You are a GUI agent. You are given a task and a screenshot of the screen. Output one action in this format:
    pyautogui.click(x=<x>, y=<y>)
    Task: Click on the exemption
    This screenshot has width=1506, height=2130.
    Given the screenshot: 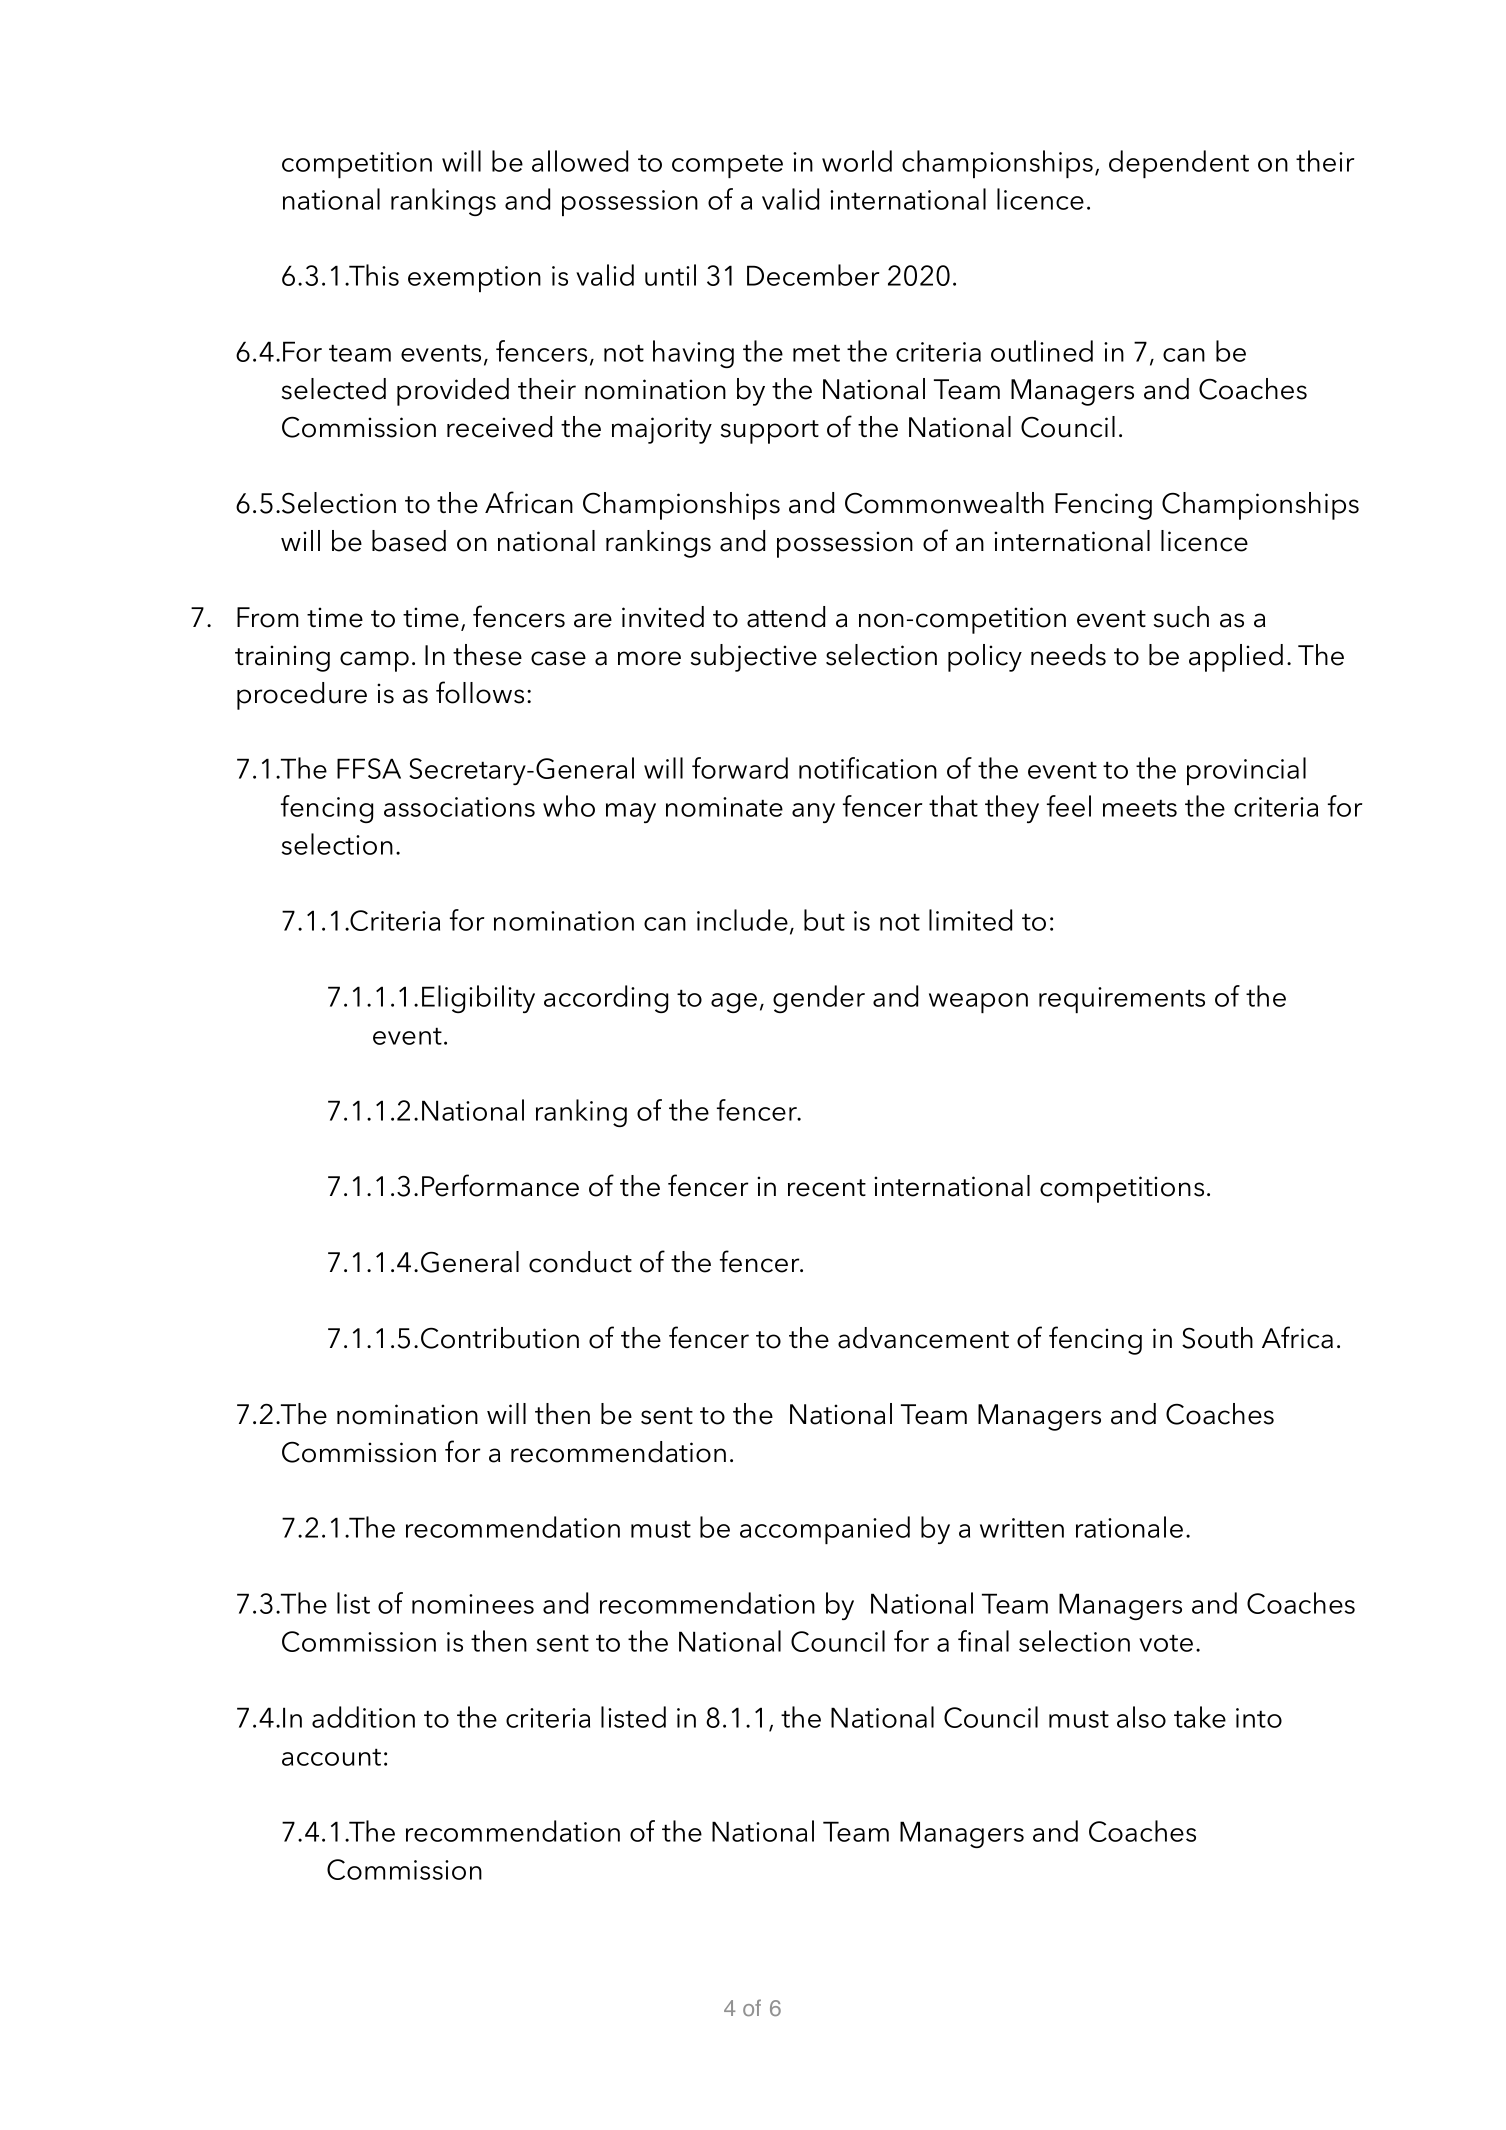 What is the action you would take?
    pyautogui.click(x=474, y=279)
